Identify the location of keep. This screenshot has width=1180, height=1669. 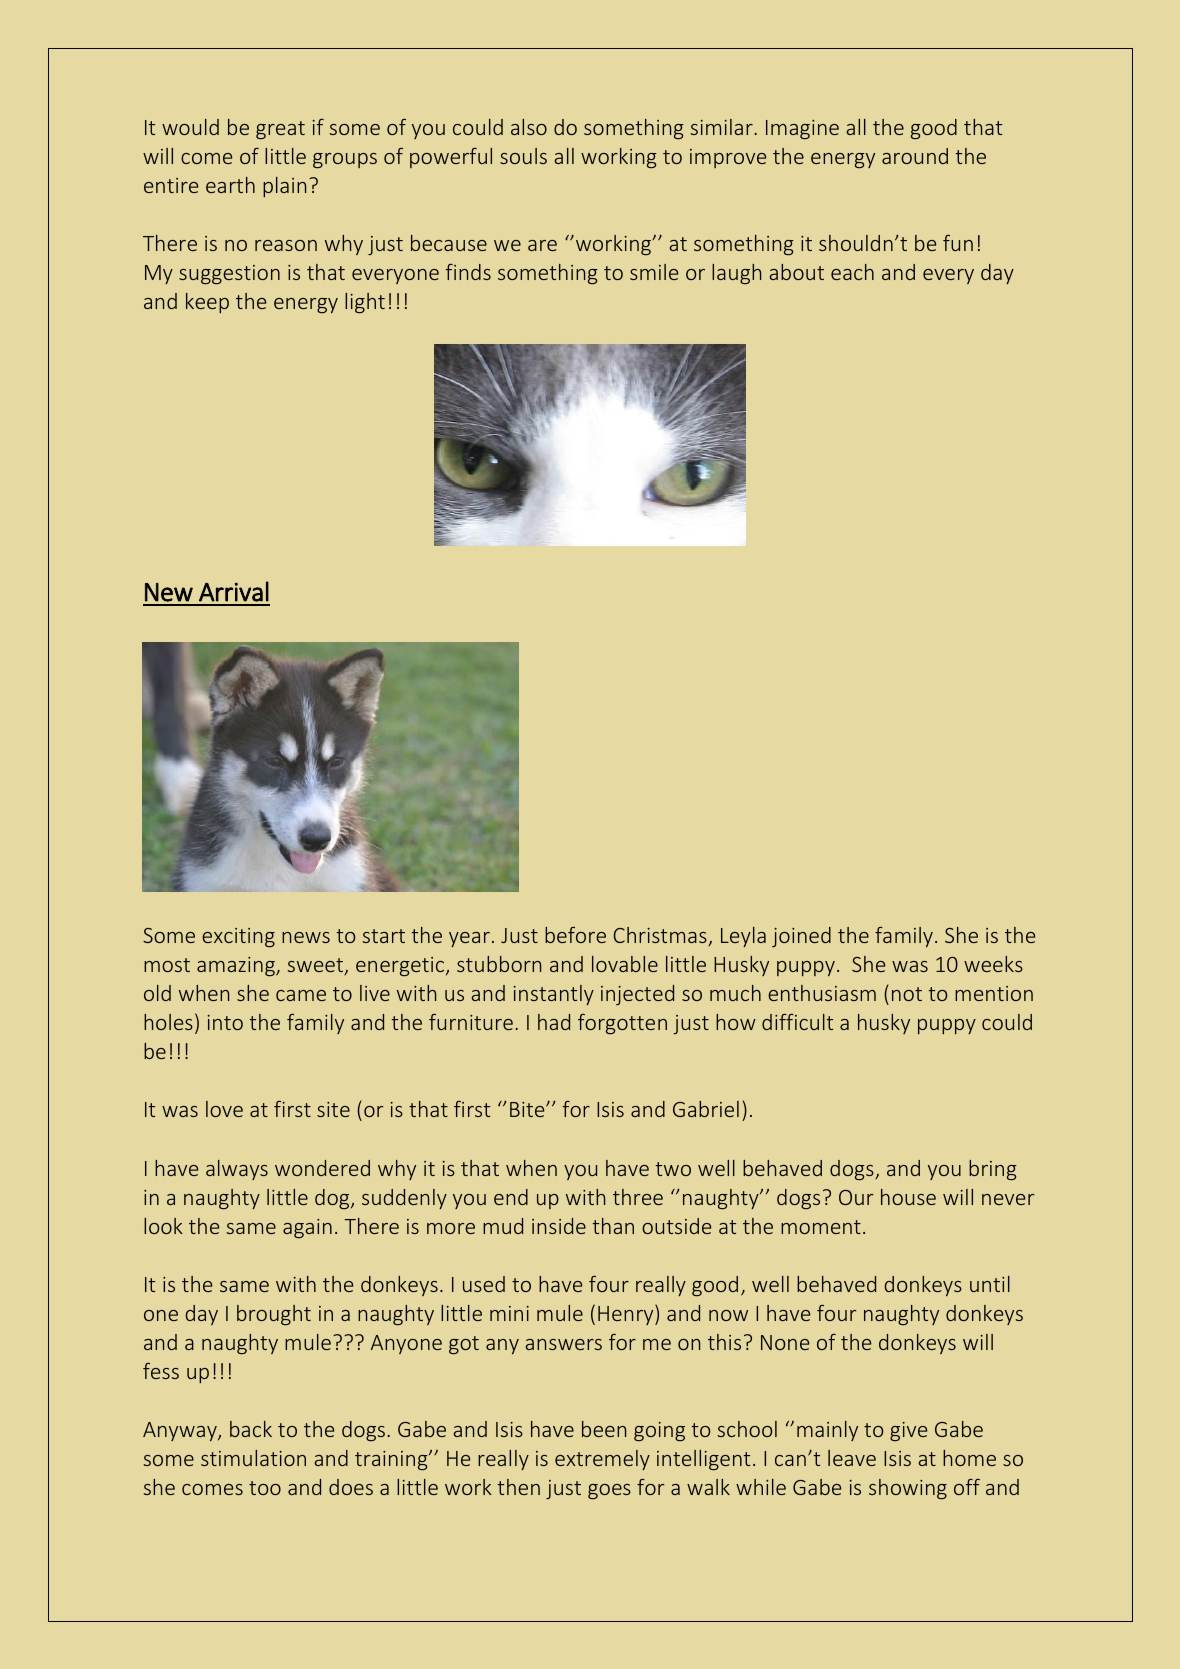
(207, 303).
